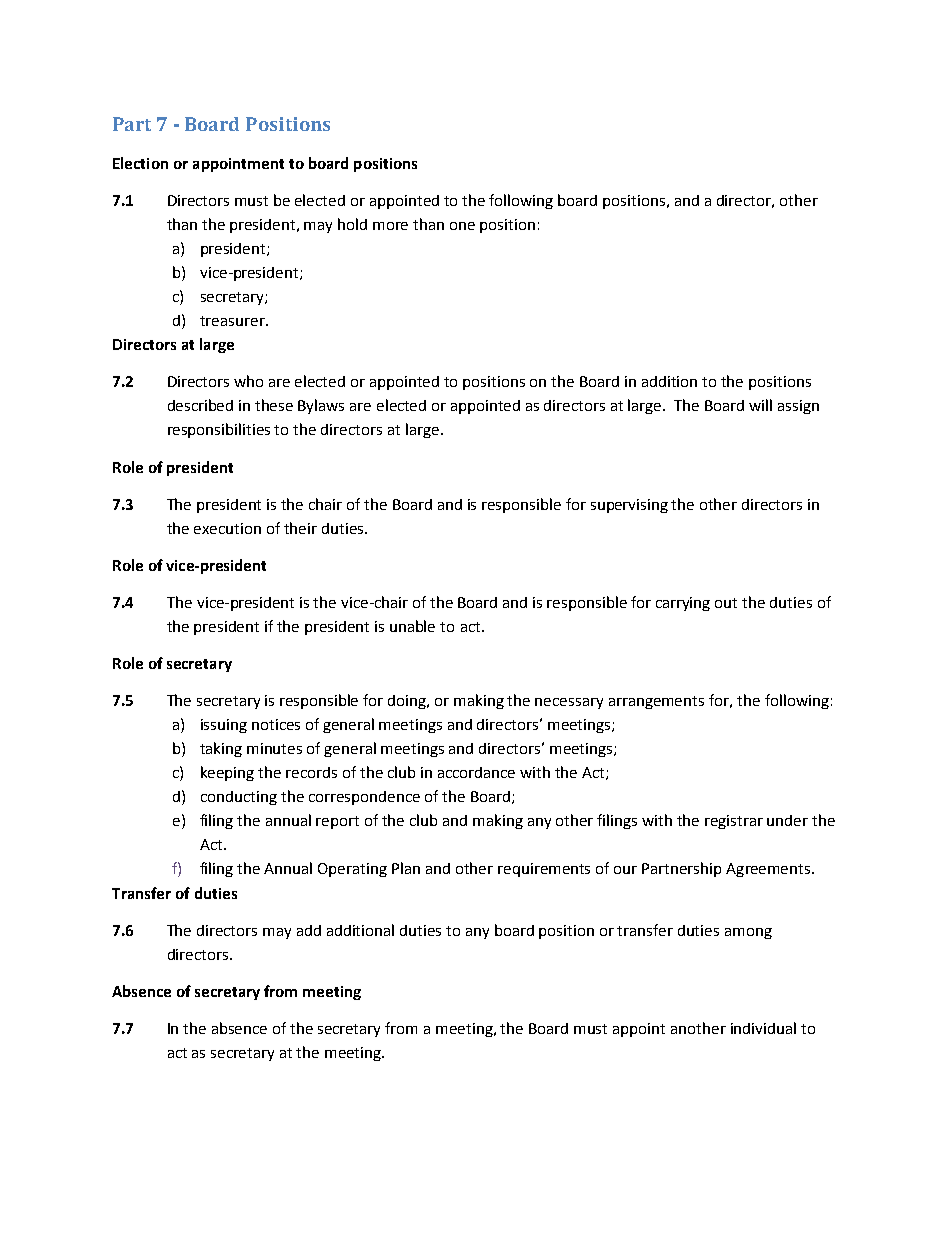  Describe the element at coordinates (140, 163) in the screenshot. I see `Election` at that location.
